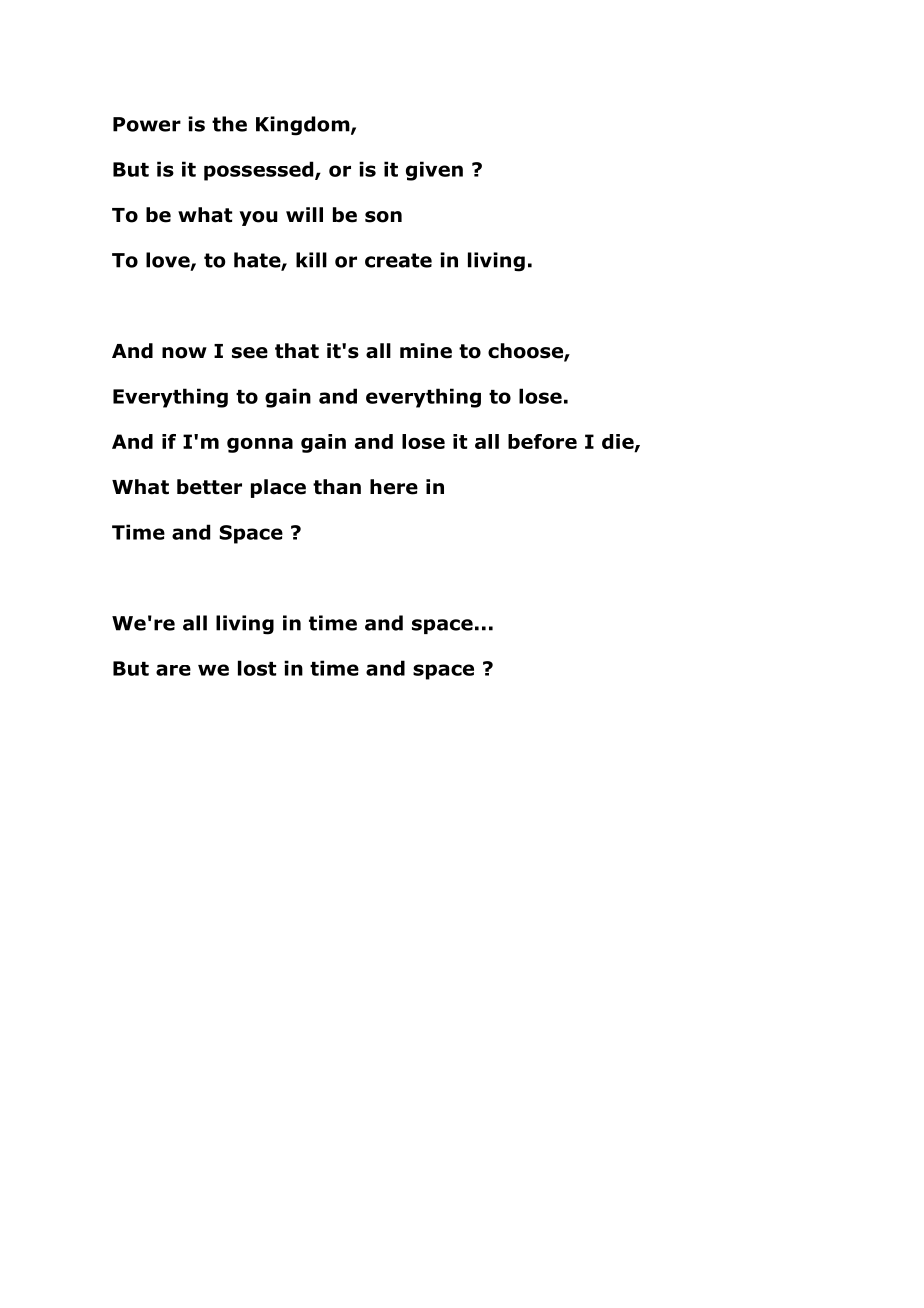 Image resolution: width=924 pixels, height=1308 pixels. What do you see at coordinates (297, 351) in the document?
I see `that` at bounding box center [297, 351].
